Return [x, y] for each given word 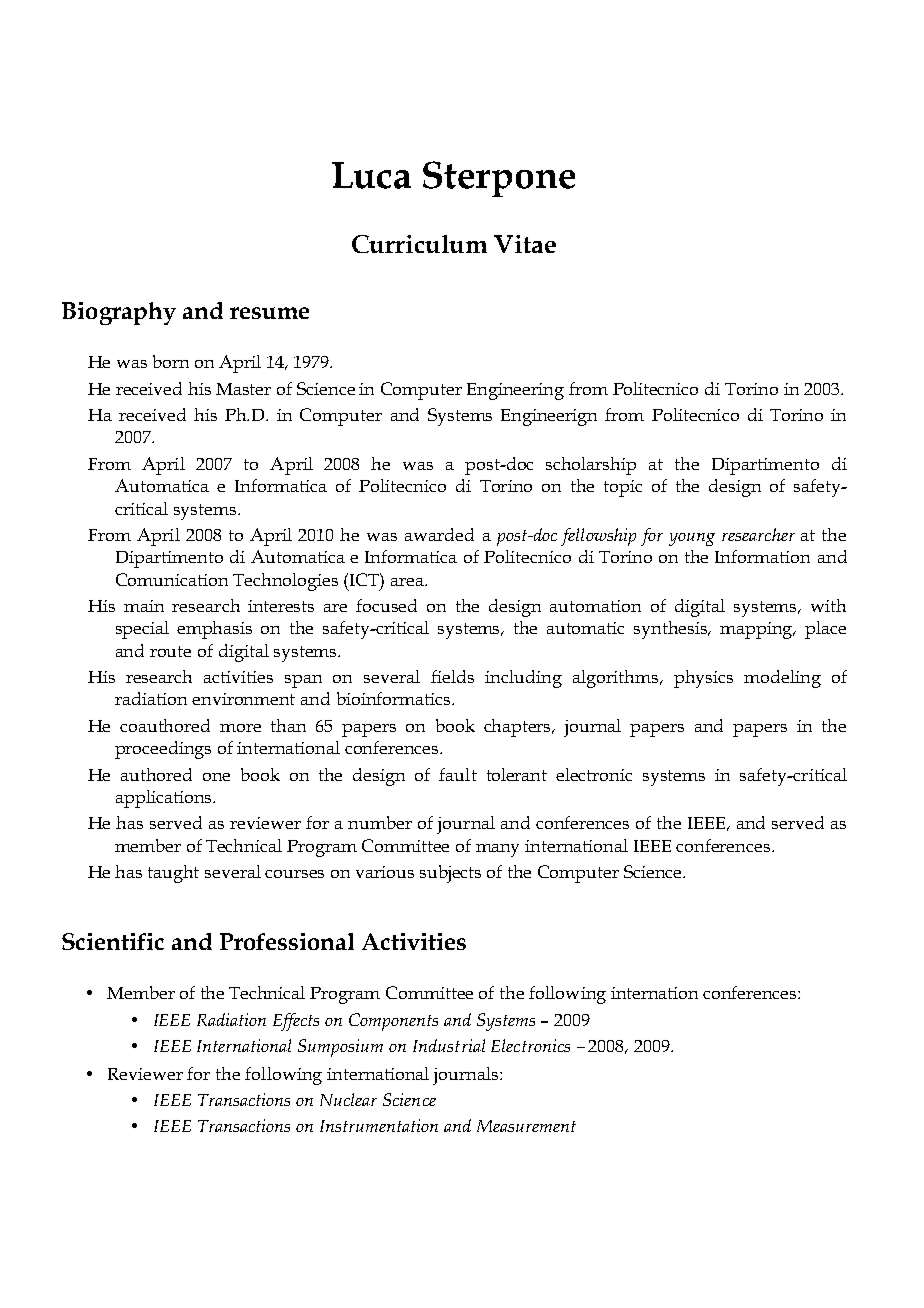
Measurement [526, 1126]
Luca [371, 175]
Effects [296, 1022]
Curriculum [419, 244]
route [170, 651]
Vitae [525, 244]
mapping [758, 630]
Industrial [449, 1045]
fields [452, 676]
